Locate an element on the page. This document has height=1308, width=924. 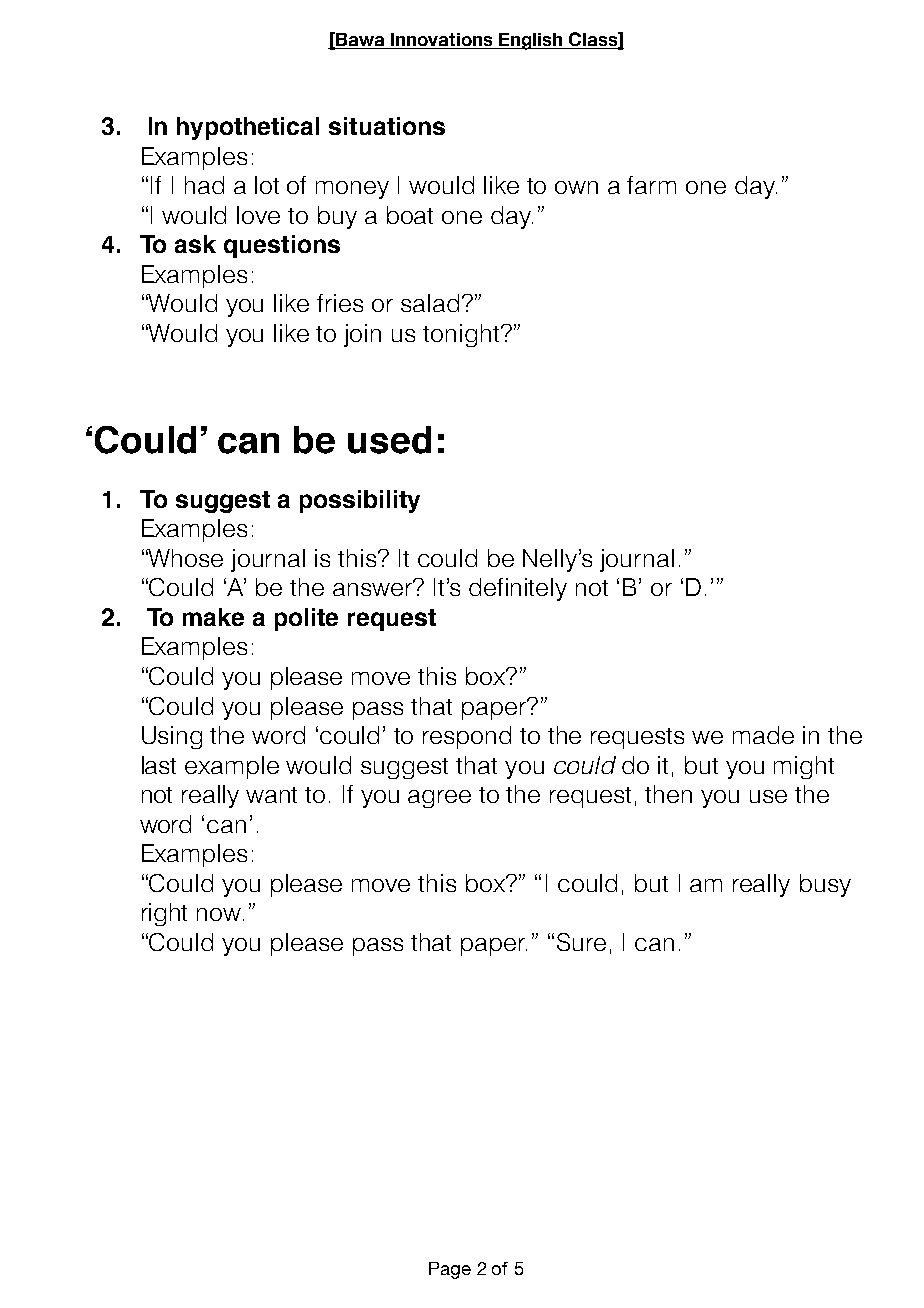
English is located at coordinates (531, 41).
